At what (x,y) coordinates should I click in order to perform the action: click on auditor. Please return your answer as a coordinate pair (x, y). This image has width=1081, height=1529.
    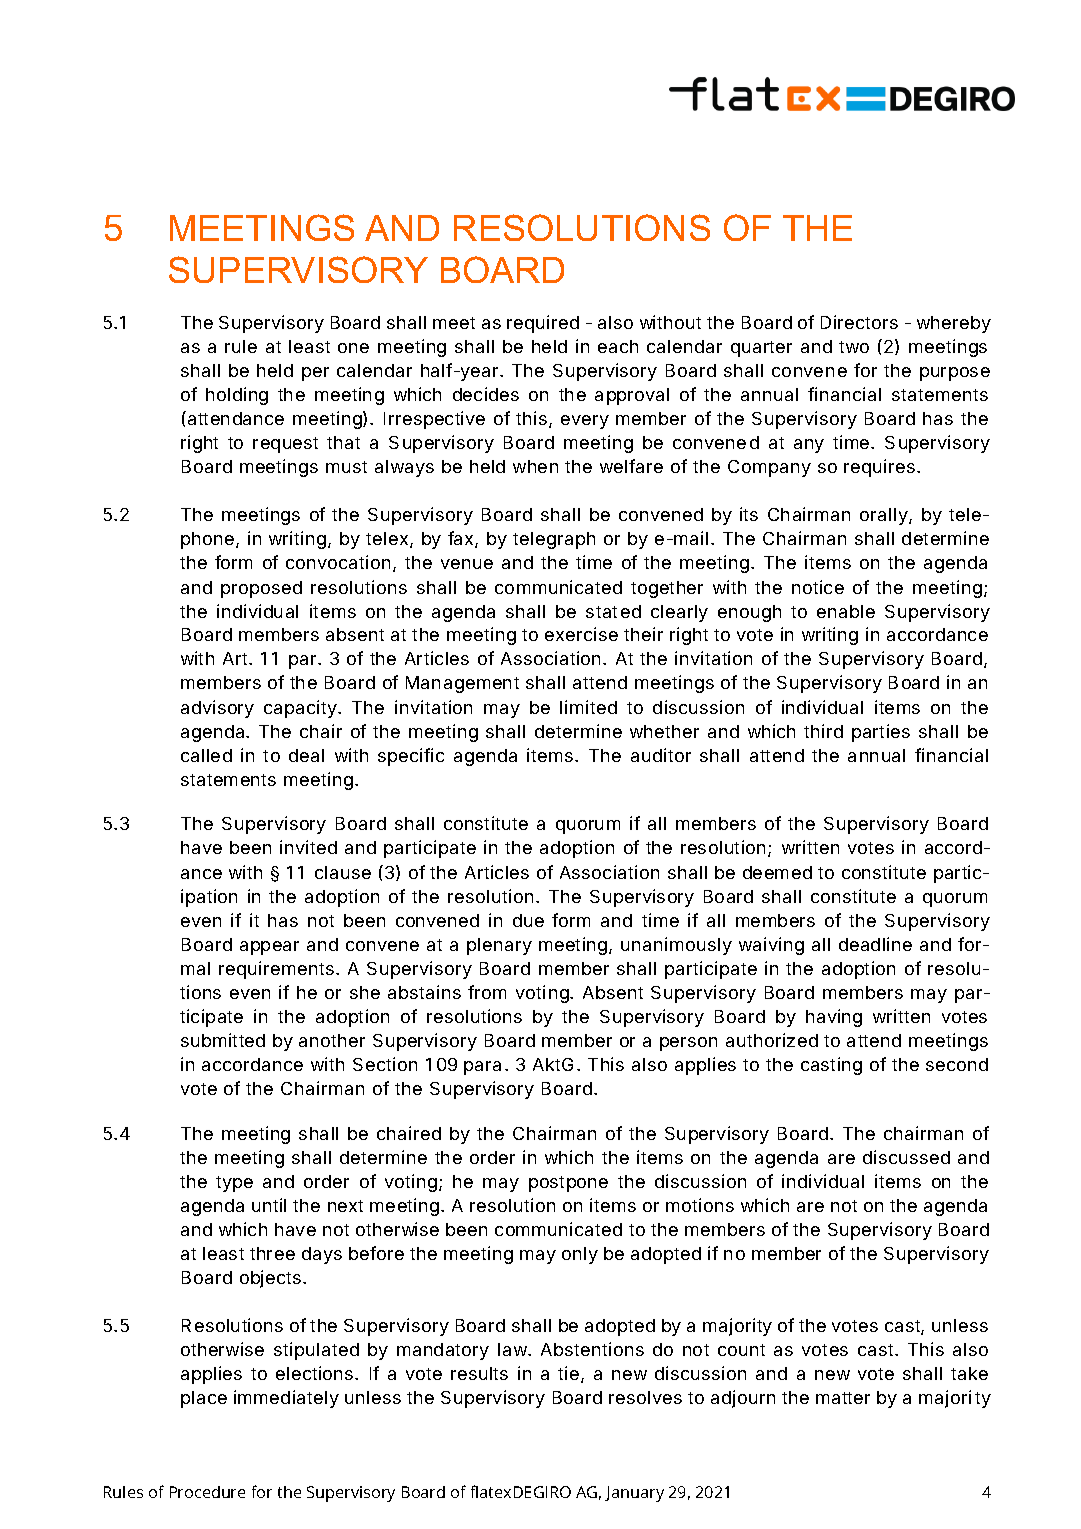
    Looking at the image, I should click on (661, 755).
